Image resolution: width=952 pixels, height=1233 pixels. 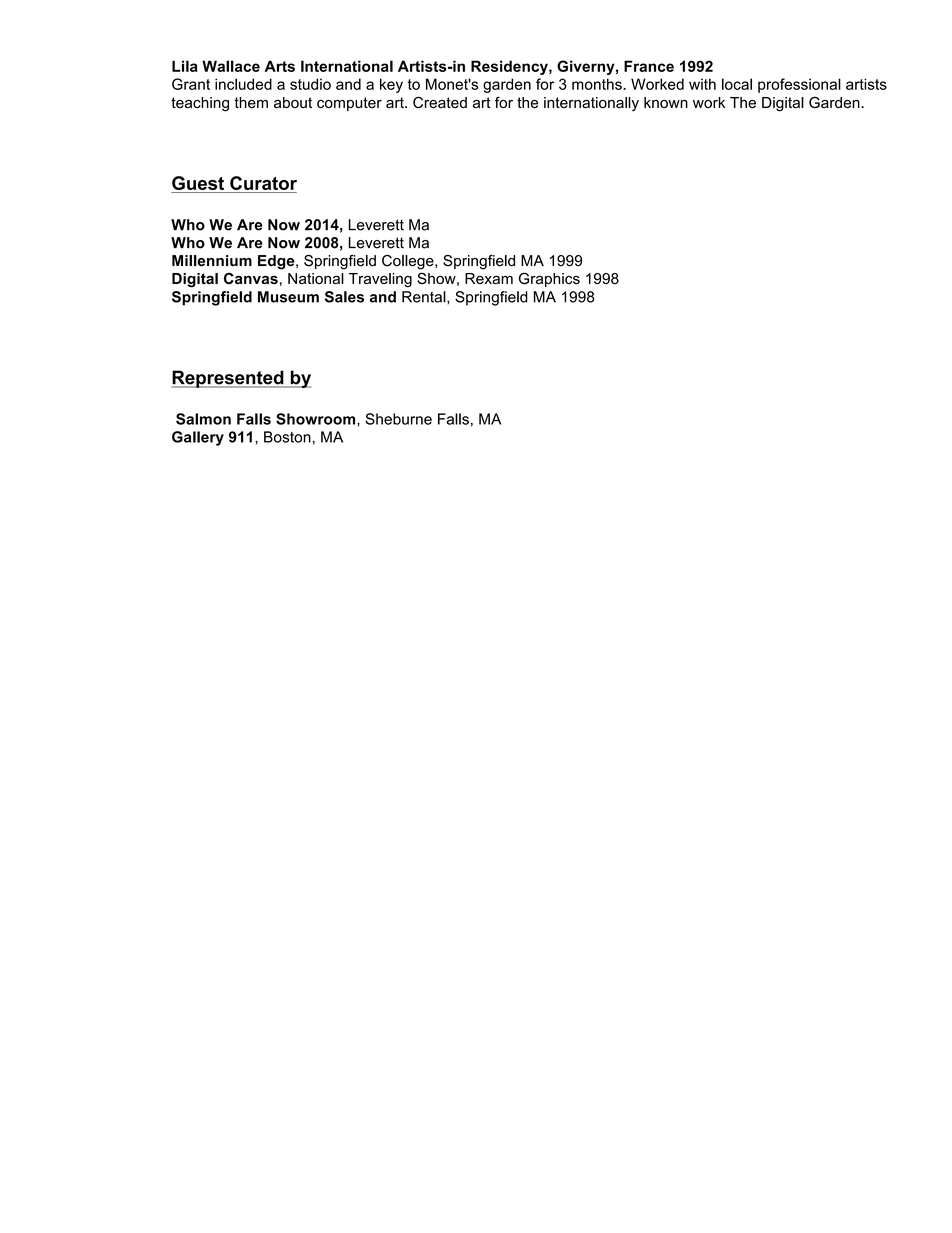 I want to click on Created, so click(x=440, y=102).
